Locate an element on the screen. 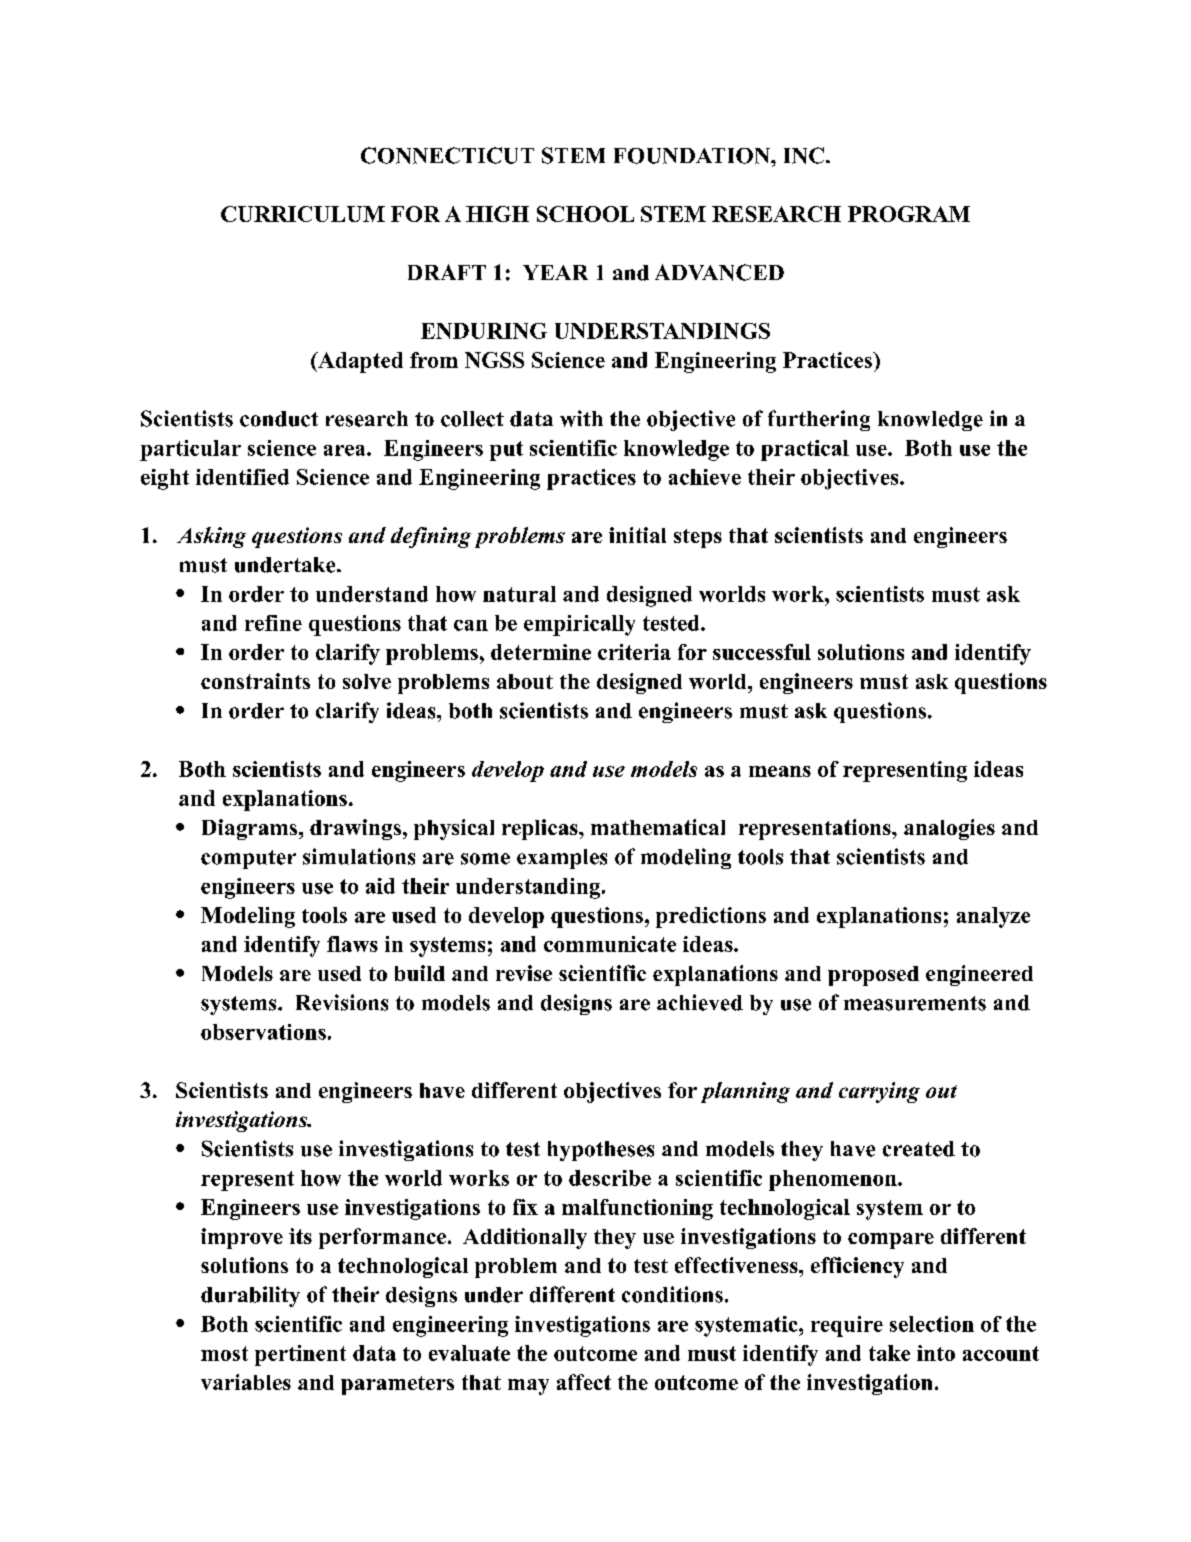  analogies is located at coordinates (949, 829).
